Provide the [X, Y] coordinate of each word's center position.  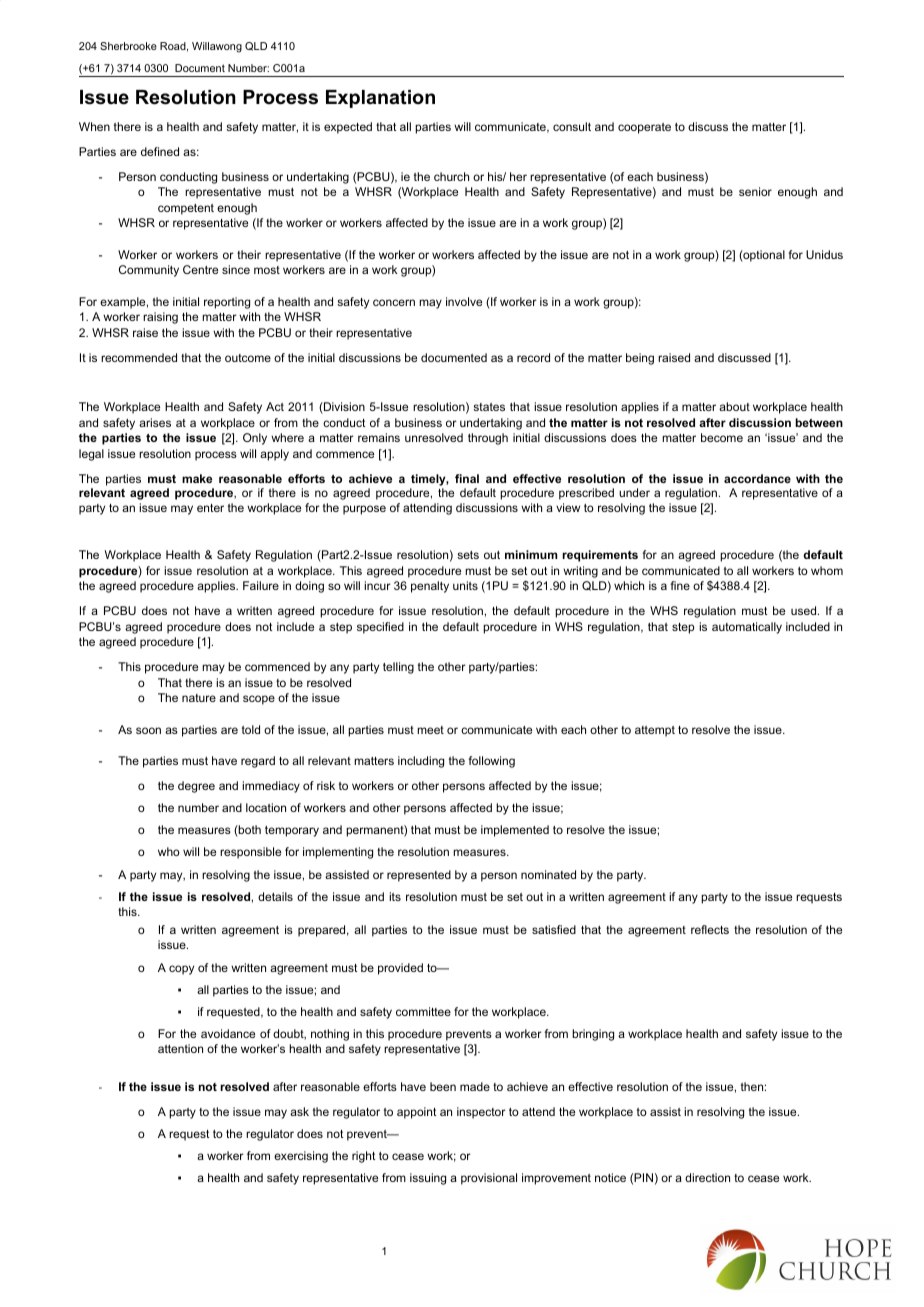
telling [398, 668]
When [94, 126]
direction [707, 1177]
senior [755, 191]
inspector [481, 1113]
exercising [301, 1157]
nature [199, 698]
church [451, 176]
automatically [747, 628]
